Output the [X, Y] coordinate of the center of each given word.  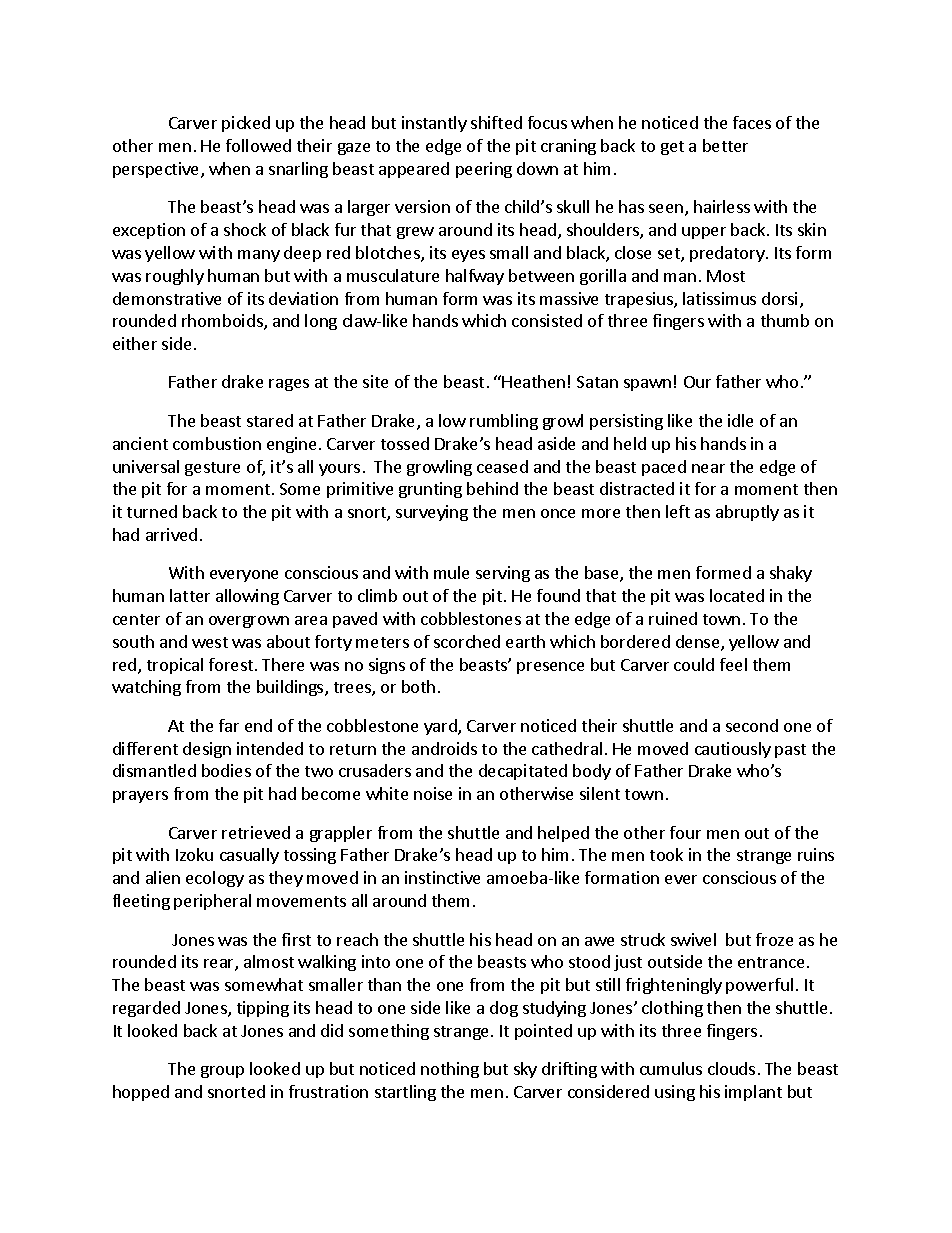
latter [190, 595]
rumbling [504, 422]
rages [289, 385]
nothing [450, 1070]
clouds [731, 1068]
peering [484, 170]
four [685, 832]
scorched [467, 641]
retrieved [256, 832]
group [222, 1072]
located [737, 595]
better [725, 145]
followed [258, 145]
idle [740, 420]
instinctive [442, 877]
